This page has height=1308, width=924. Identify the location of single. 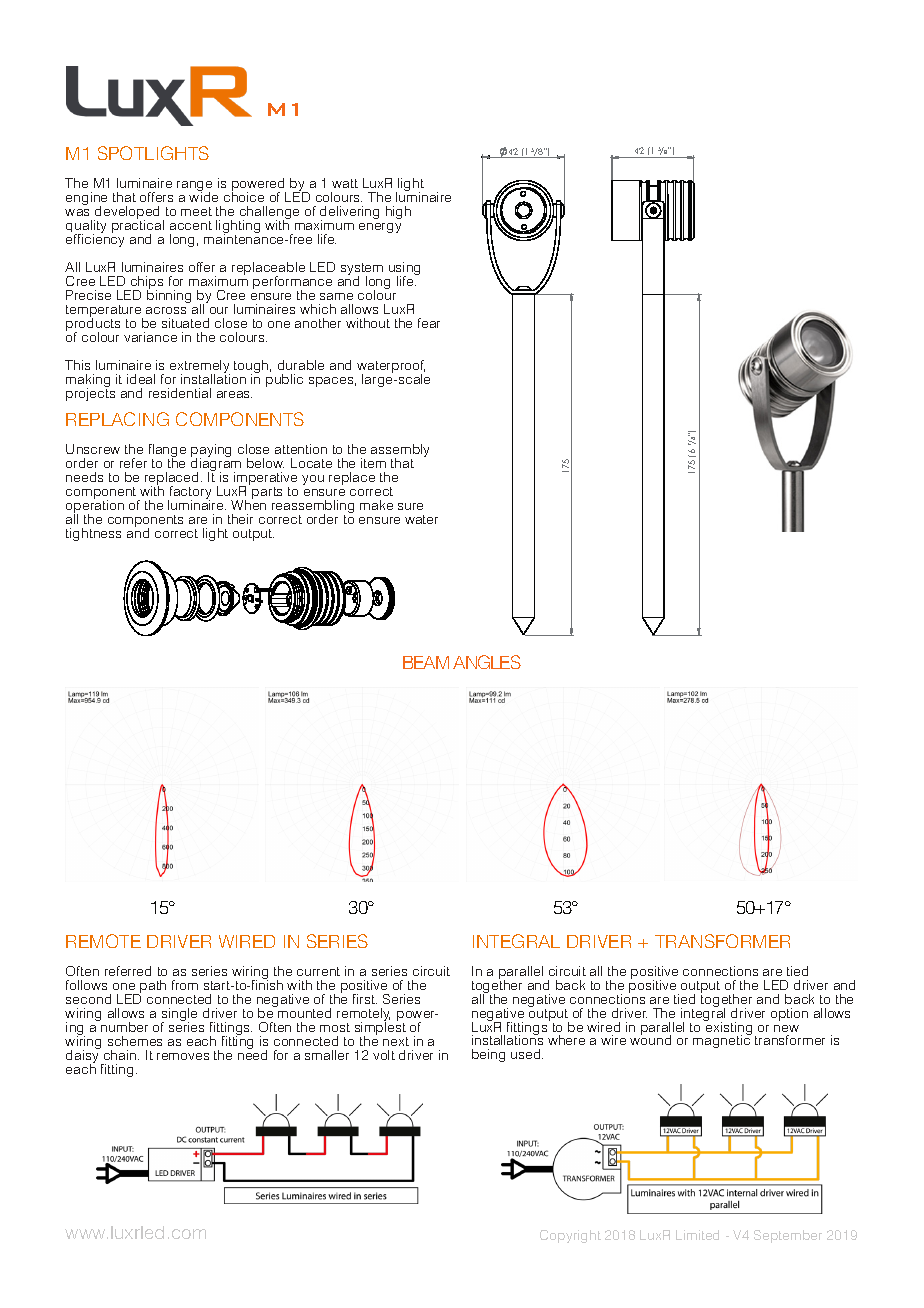
(179, 1016).
